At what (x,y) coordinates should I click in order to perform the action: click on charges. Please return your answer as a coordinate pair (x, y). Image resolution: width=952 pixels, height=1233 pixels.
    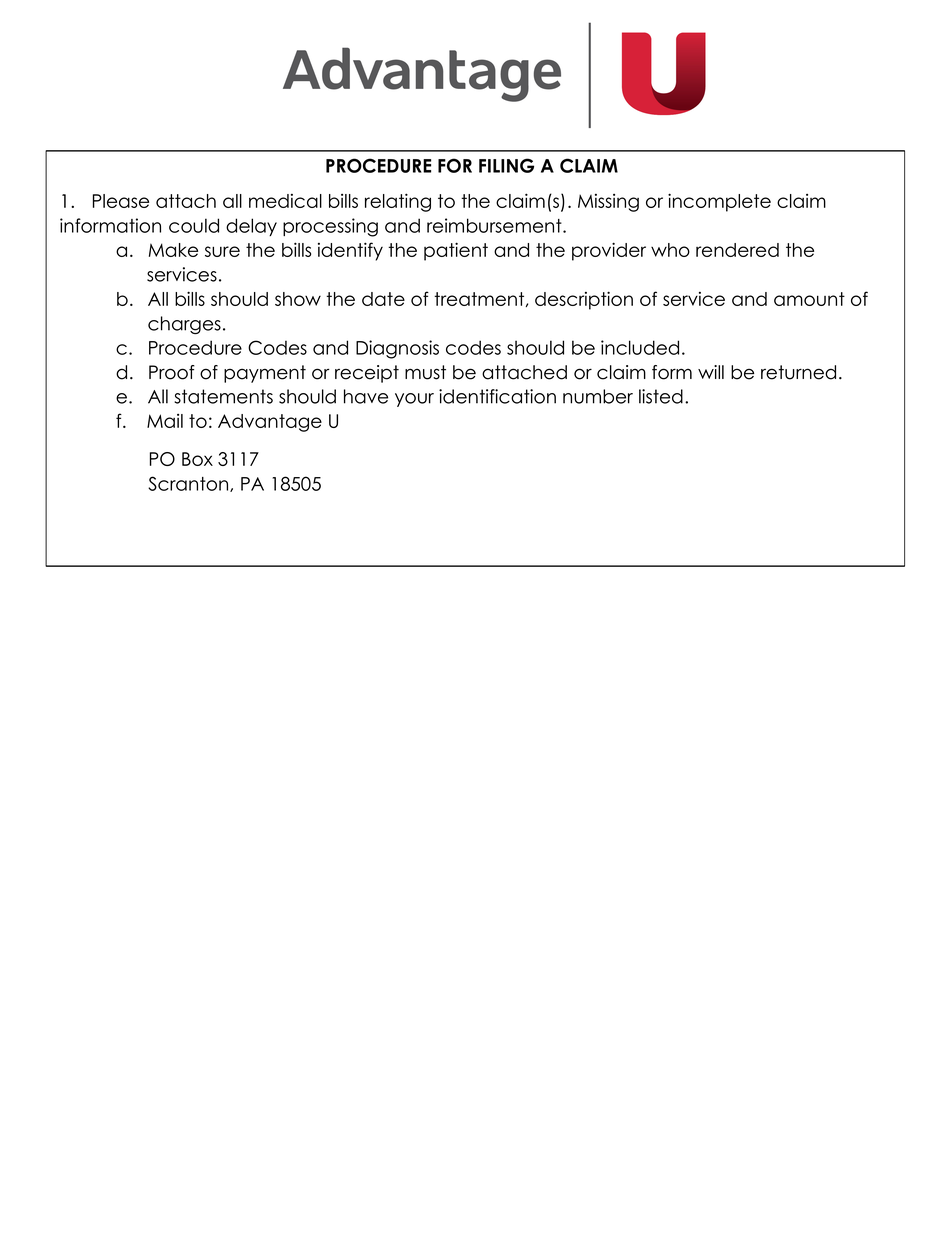
    Looking at the image, I should click on (184, 325).
